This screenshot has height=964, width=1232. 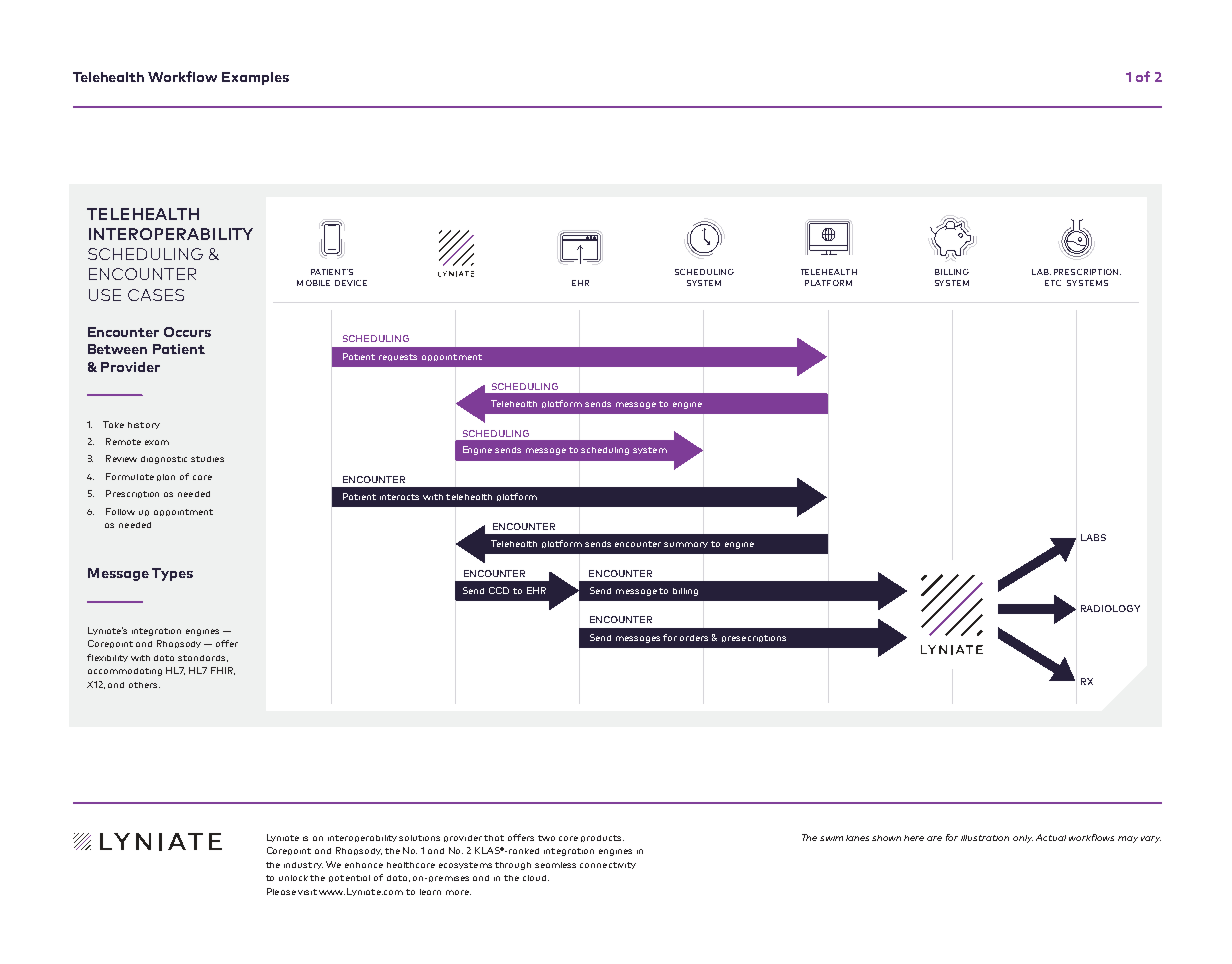 What do you see at coordinates (351, 283) in the screenshot?
I see `DEVICE` at bounding box center [351, 283].
